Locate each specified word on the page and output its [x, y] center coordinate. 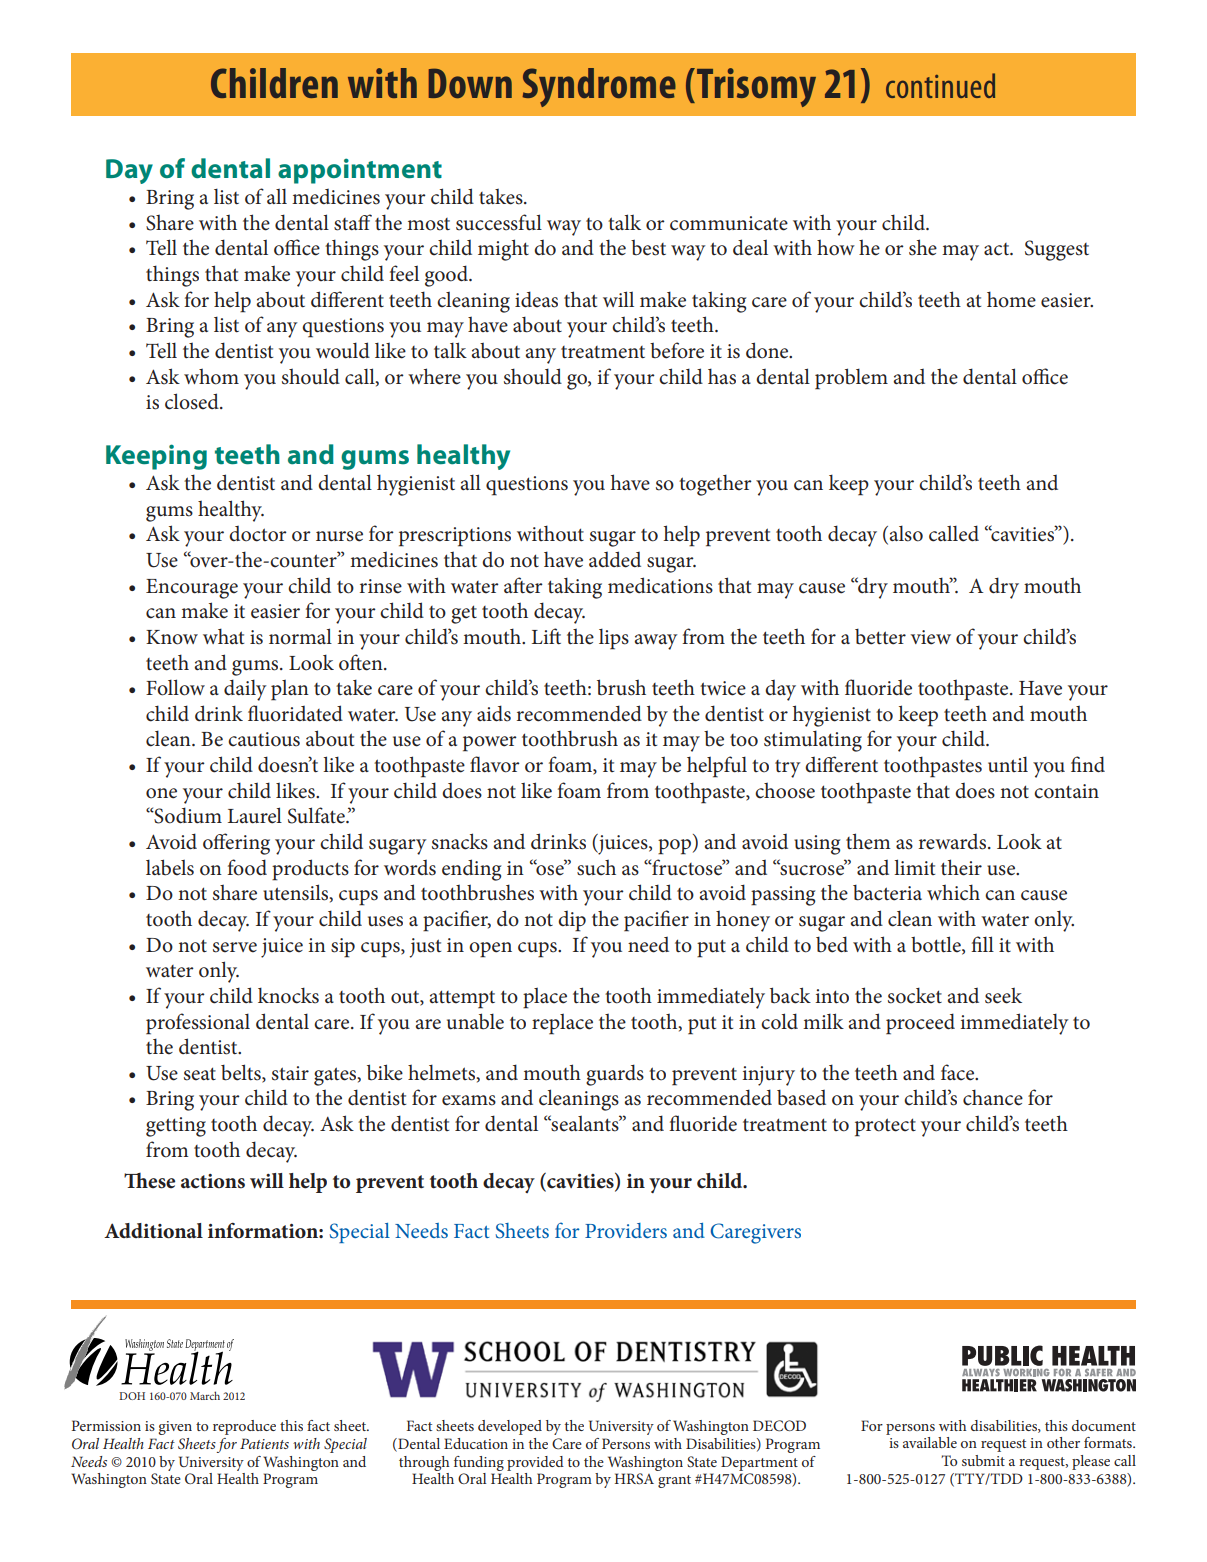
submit [983, 1460]
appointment [360, 171]
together [715, 485]
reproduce [244, 1427]
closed [193, 401]
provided [535, 1463]
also [906, 533]
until [1008, 764]
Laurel [255, 815]
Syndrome [599, 87]
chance [993, 1097]
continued [940, 85]
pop [674, 847]
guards [615, 1075]
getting [176, 1127]
